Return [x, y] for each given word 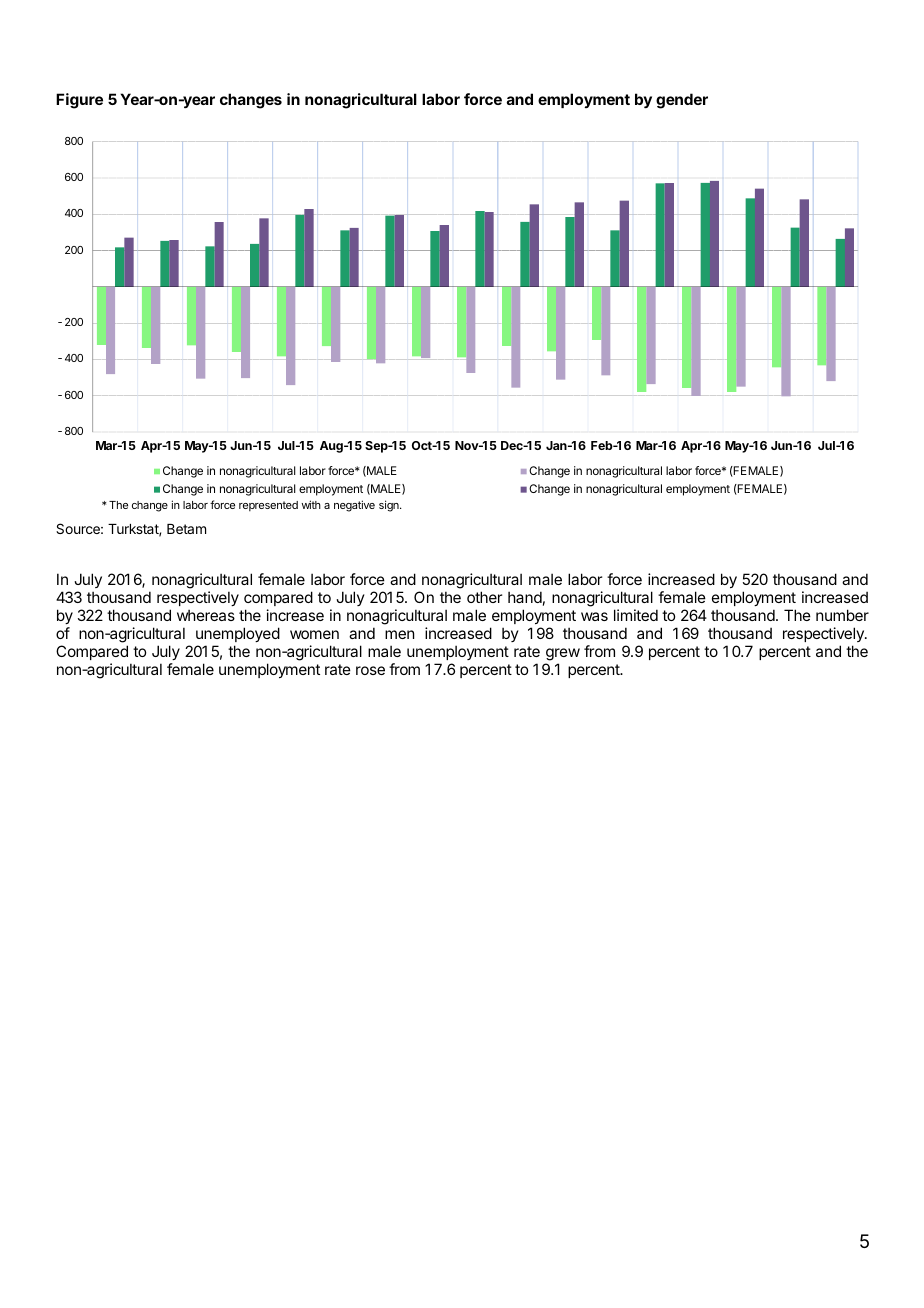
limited [636, 615]
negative [354, 506]
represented [268, 506]
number [842, 615]
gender [682, 101]
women [314, 634]
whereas [206, 615]
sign [390, 506]
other [484, 597]
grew [563, 654]
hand [525, 597]
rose [370, 670]
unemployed [238, 634]
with [311, 504]
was [594, 616]
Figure [79, 101]
